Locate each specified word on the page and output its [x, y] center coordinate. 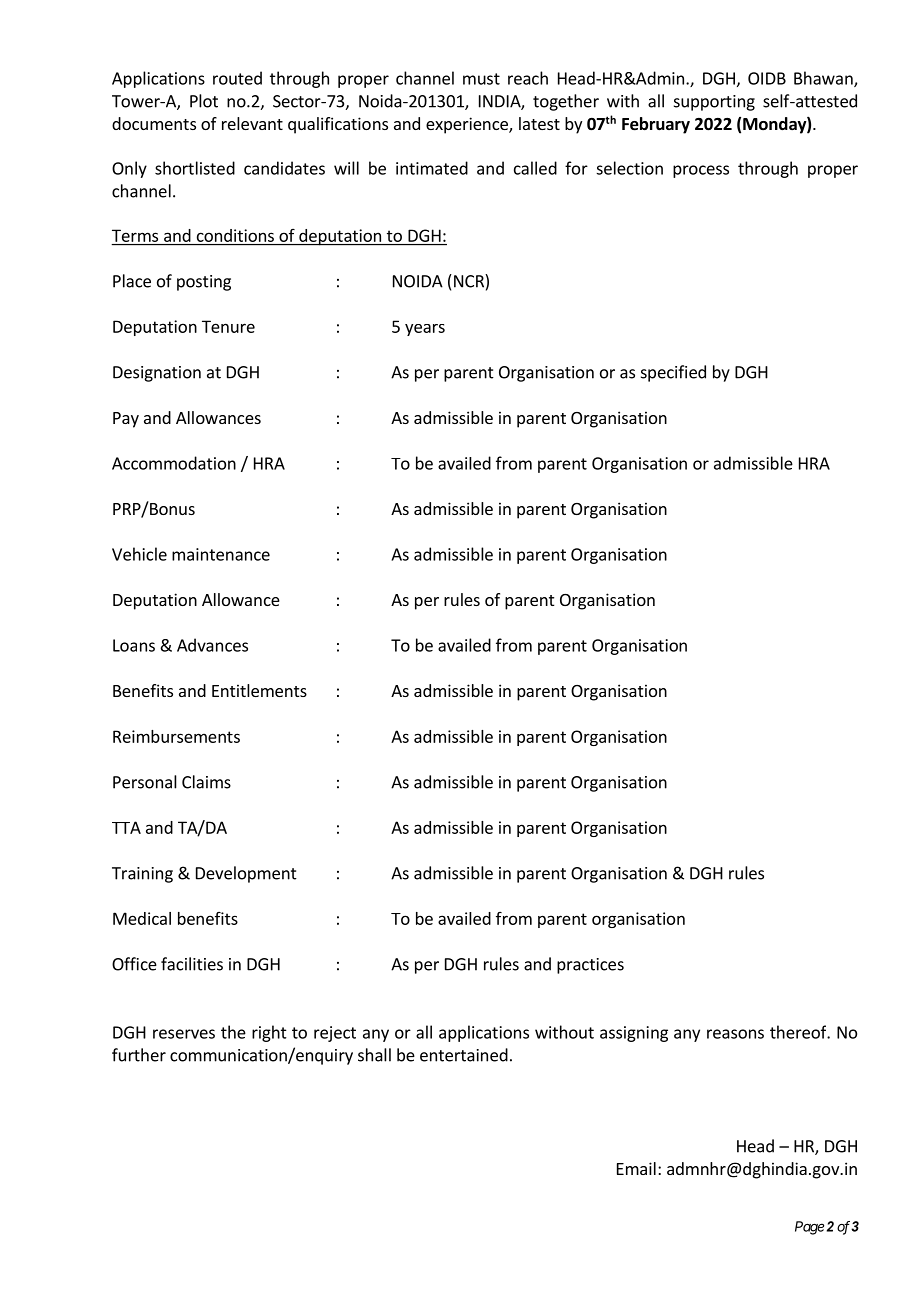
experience [468, 125]
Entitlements [259, 690]
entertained [464, 1055]
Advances [212, 645]
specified [673, 373]
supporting [714, 103]
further [139, 1055]
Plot [204, 101]
